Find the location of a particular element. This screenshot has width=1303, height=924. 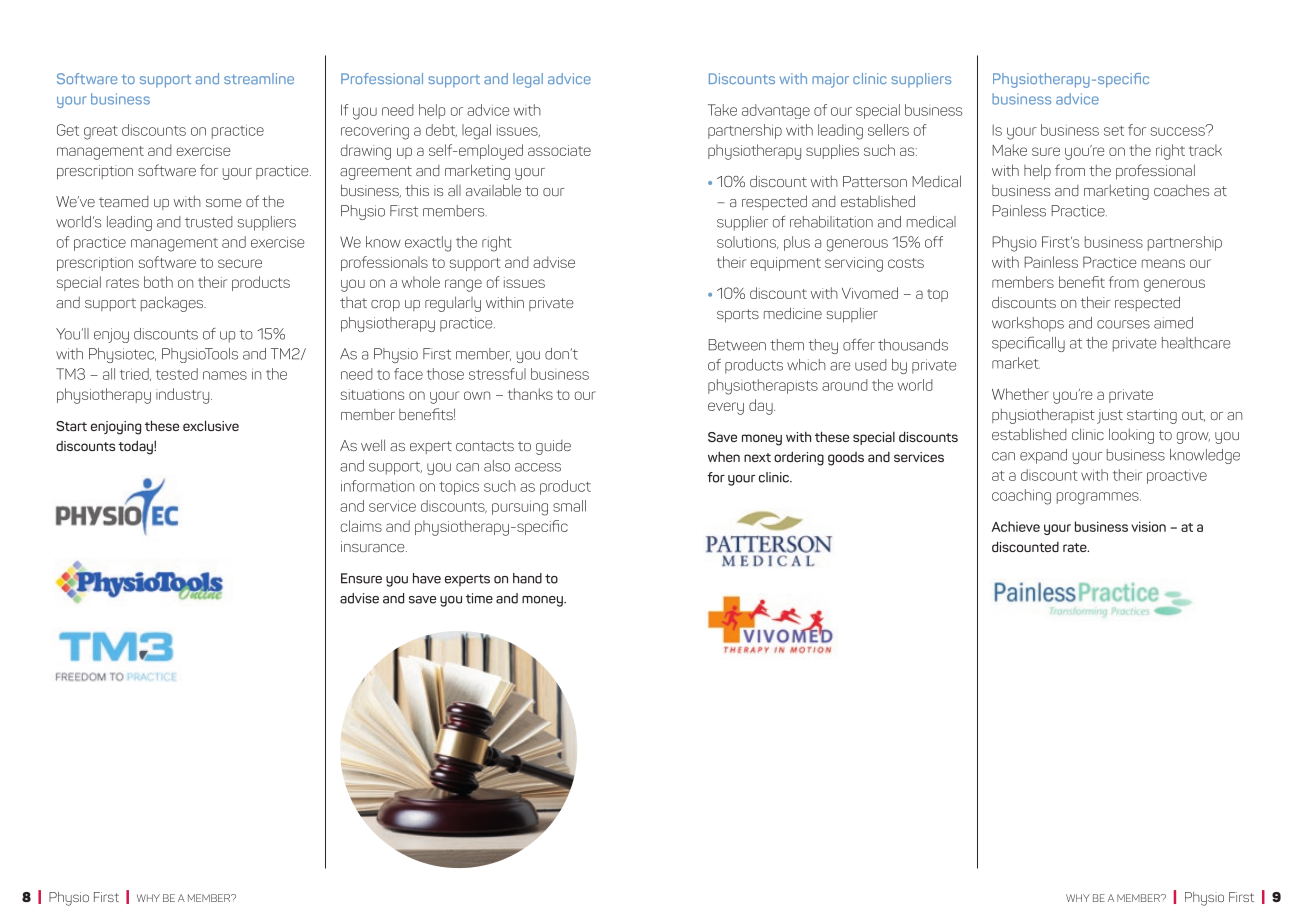

Between is located at coordinates (737, 345).
